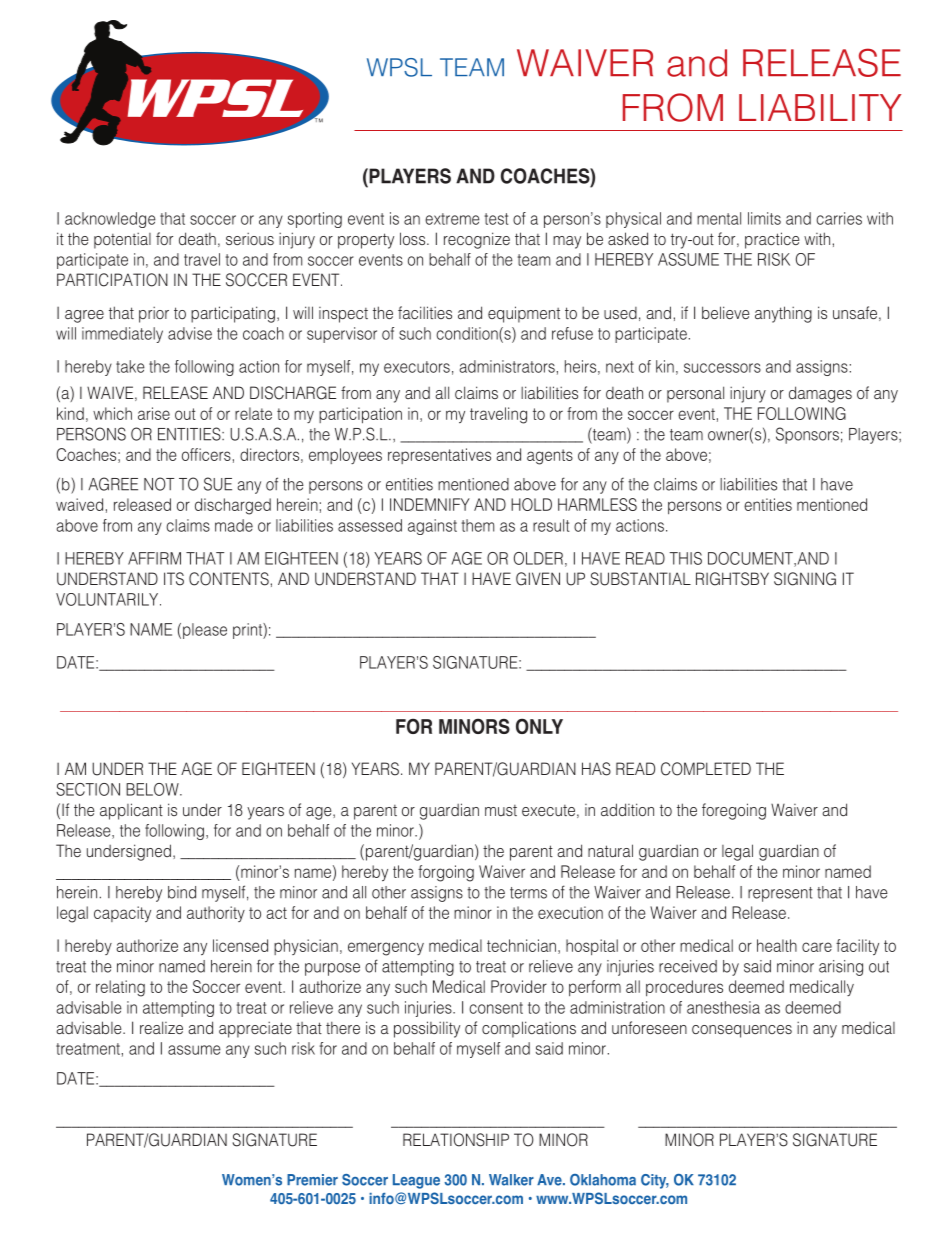 Image resolution: width=952 pixels, height=1233 pixels. What do you see at coordinates (154, 413) in the document?
I see `arise` at bounding box center [154, 413].
